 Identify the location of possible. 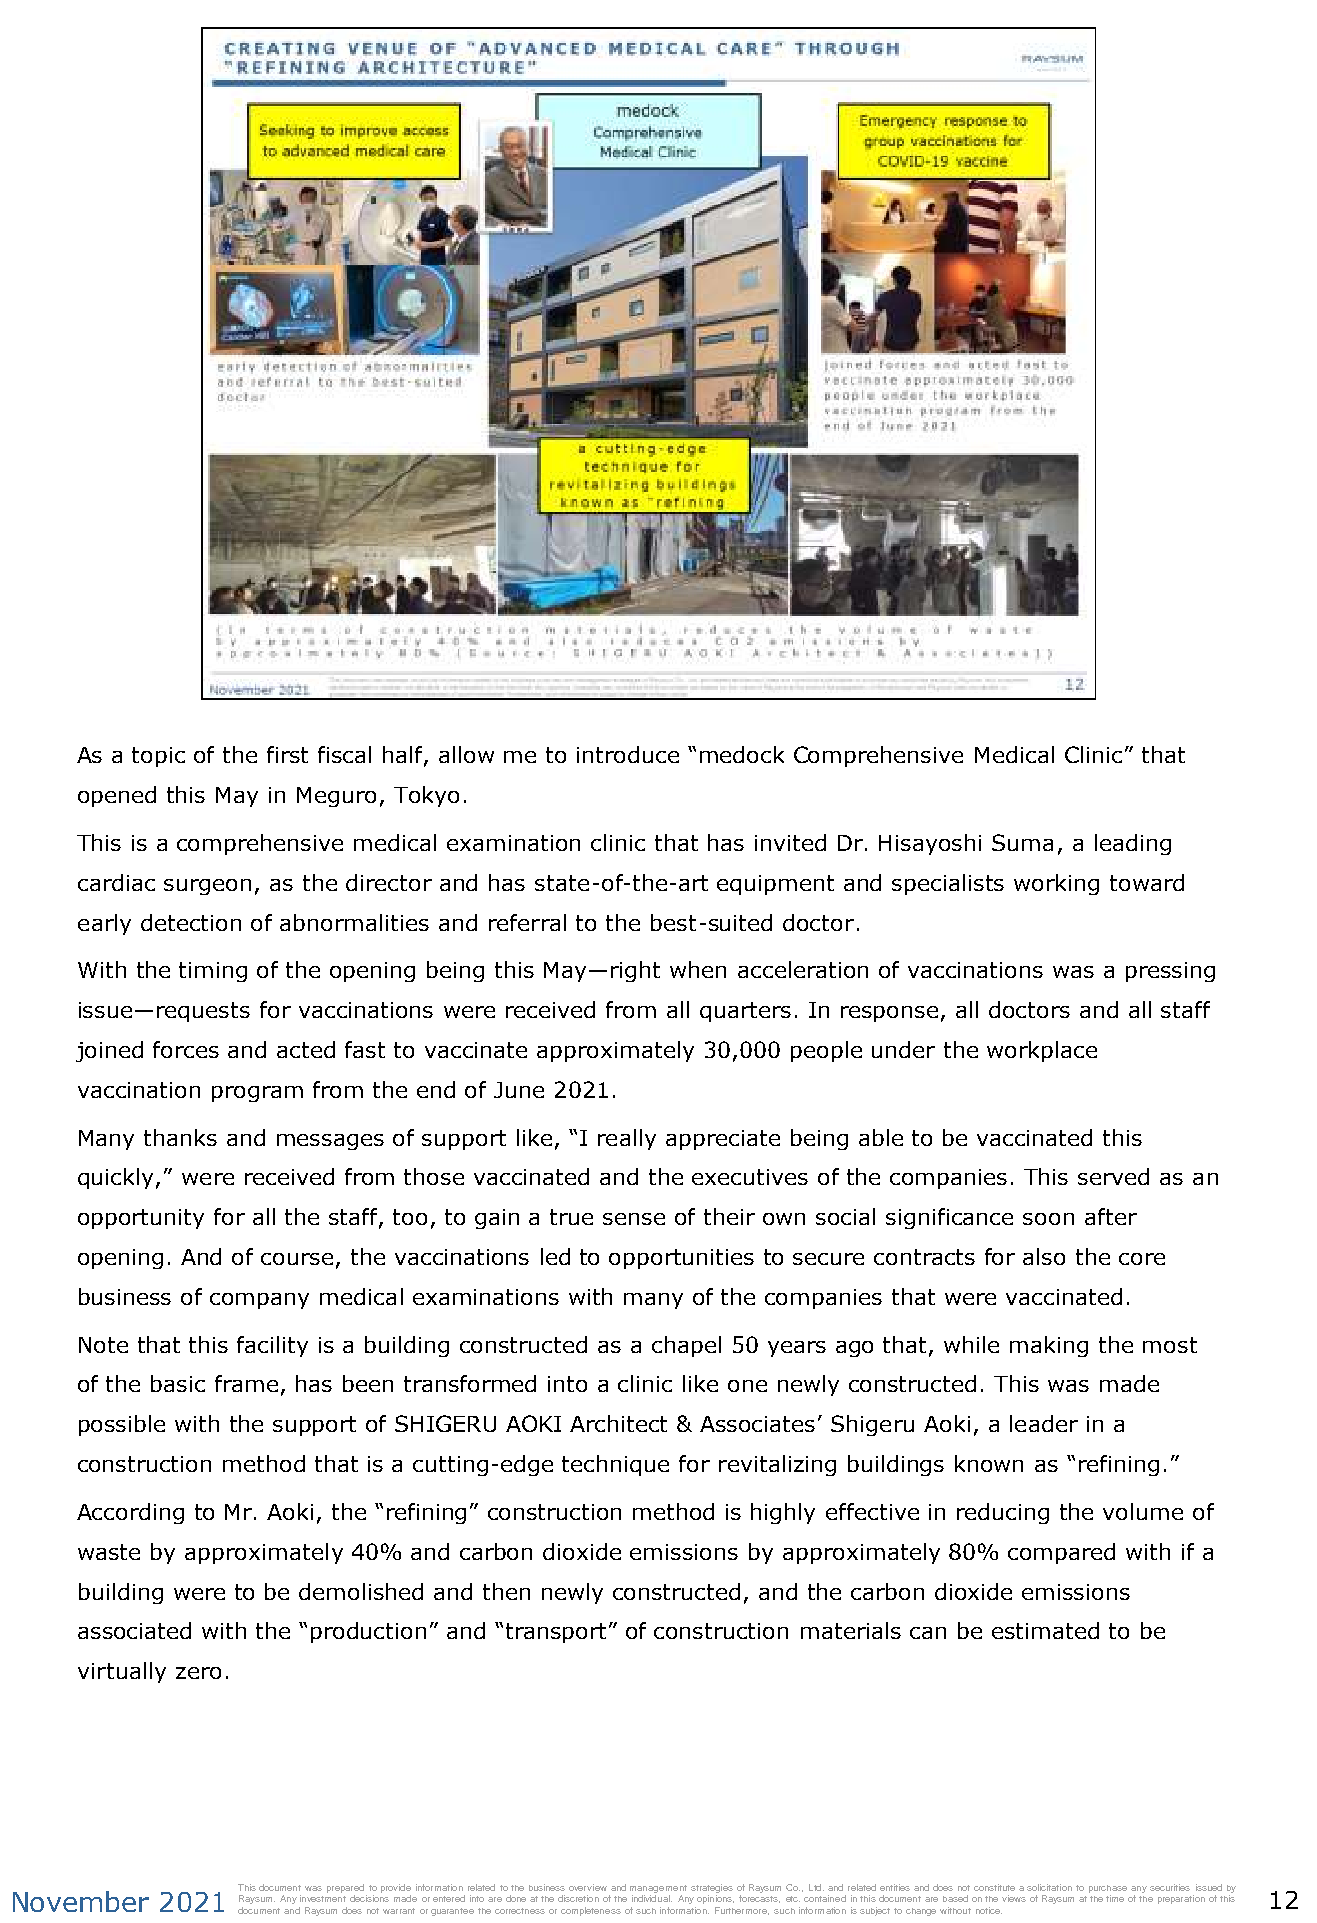
(122, 1425).
